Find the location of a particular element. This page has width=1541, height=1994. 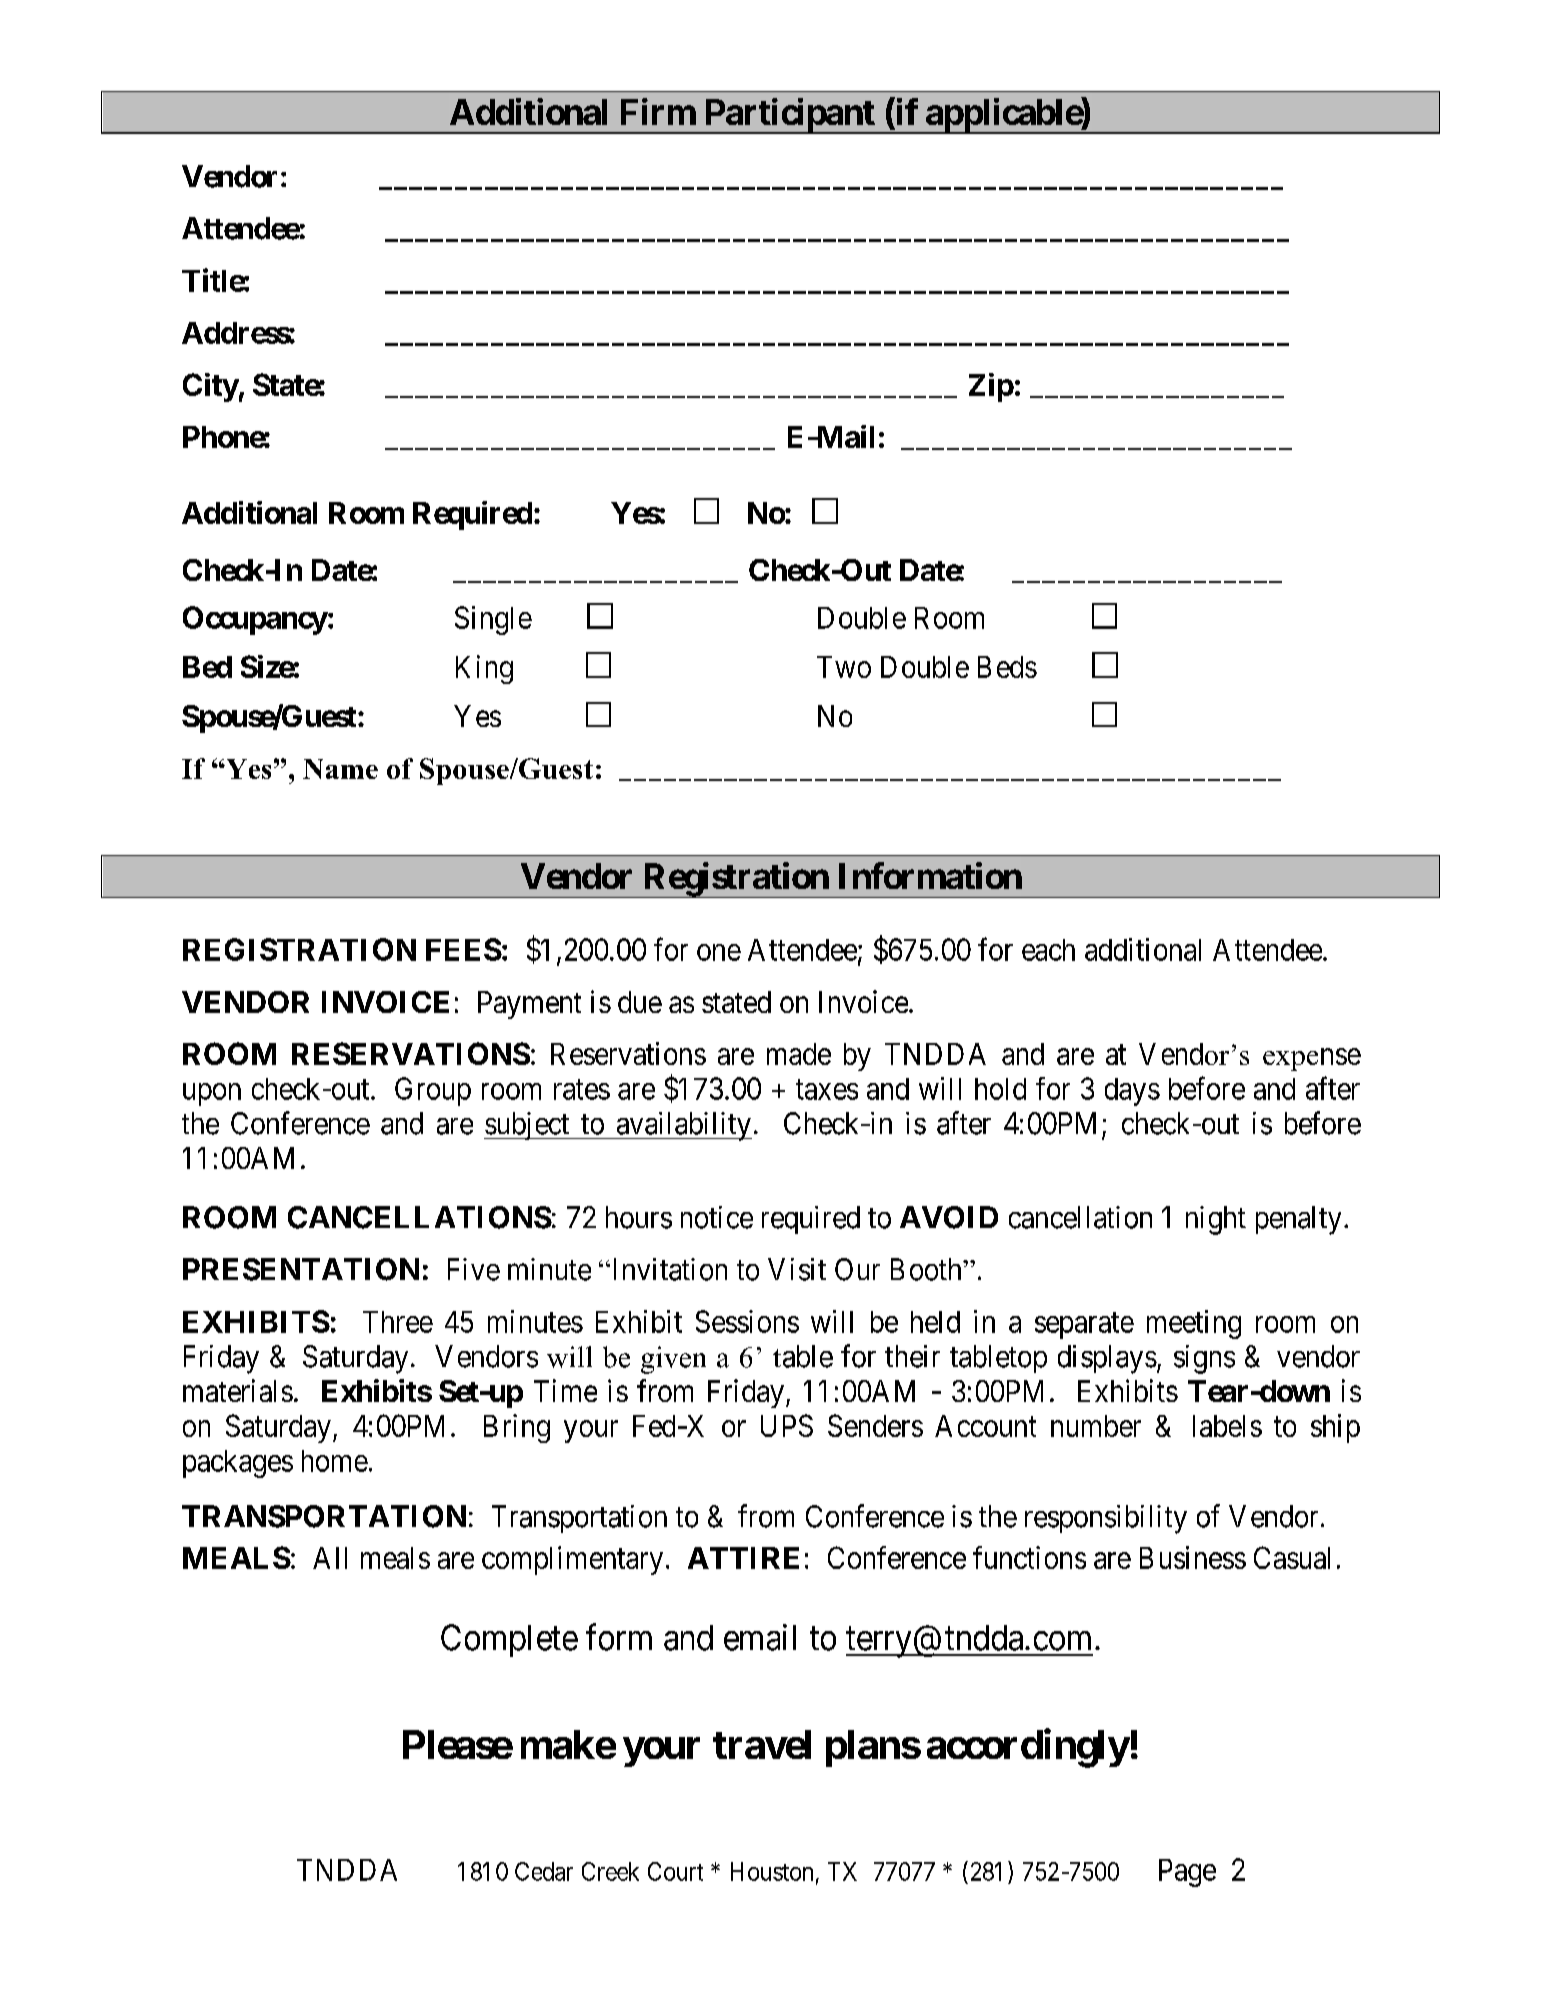

Group is located at coordinates (433, 1091).
